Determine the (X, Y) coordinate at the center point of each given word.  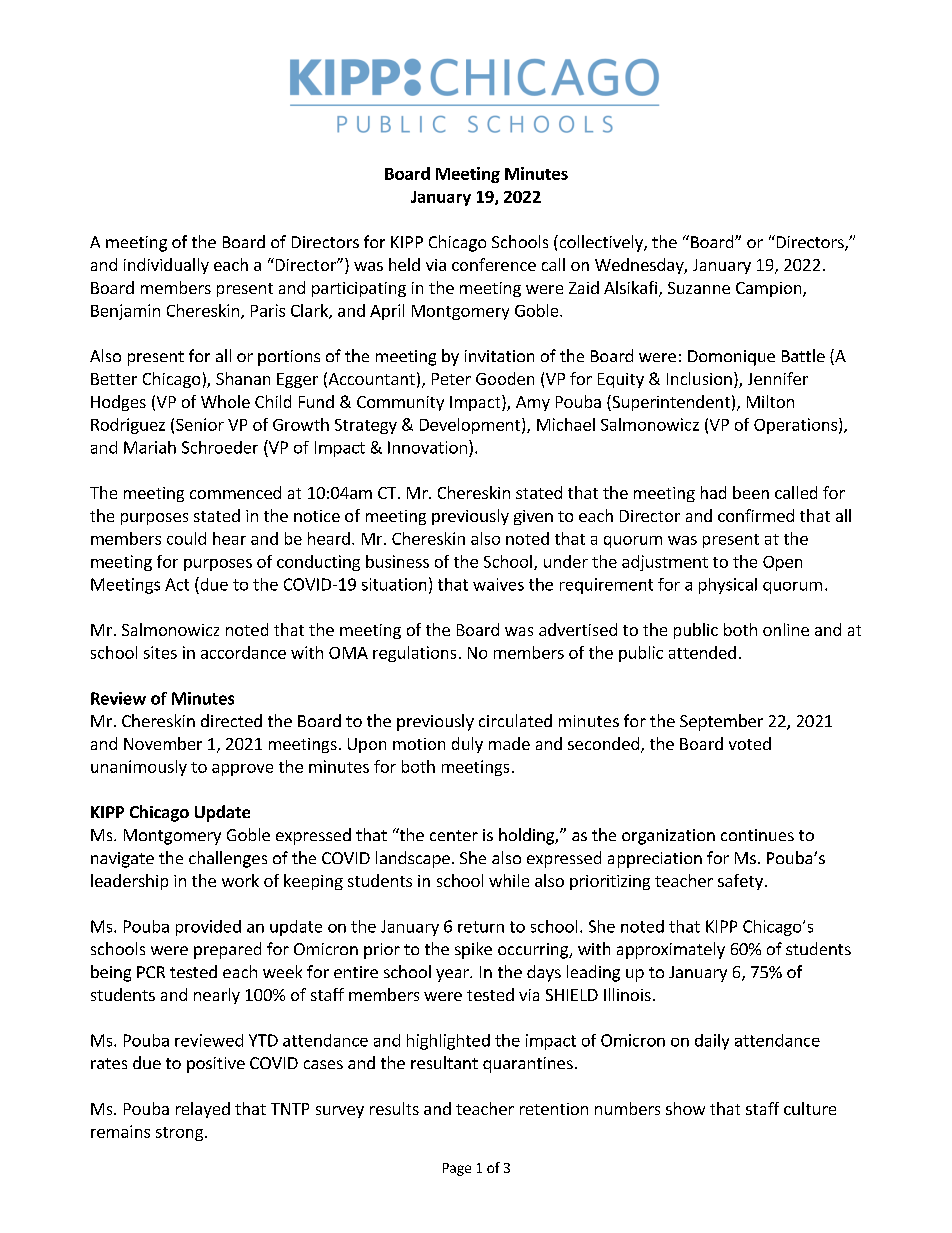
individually (166, 266)
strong (179, 1134)
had (713, 492)
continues (757, 835)
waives (498, 584)
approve (242, 770)
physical (728, 586)
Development (471, 426)
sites (160, 652)
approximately (671, 950)
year (453, 975)
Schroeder (220, 447)
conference (494, 264)
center (454, 835)
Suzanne (699, 288)
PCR (151, 972)
